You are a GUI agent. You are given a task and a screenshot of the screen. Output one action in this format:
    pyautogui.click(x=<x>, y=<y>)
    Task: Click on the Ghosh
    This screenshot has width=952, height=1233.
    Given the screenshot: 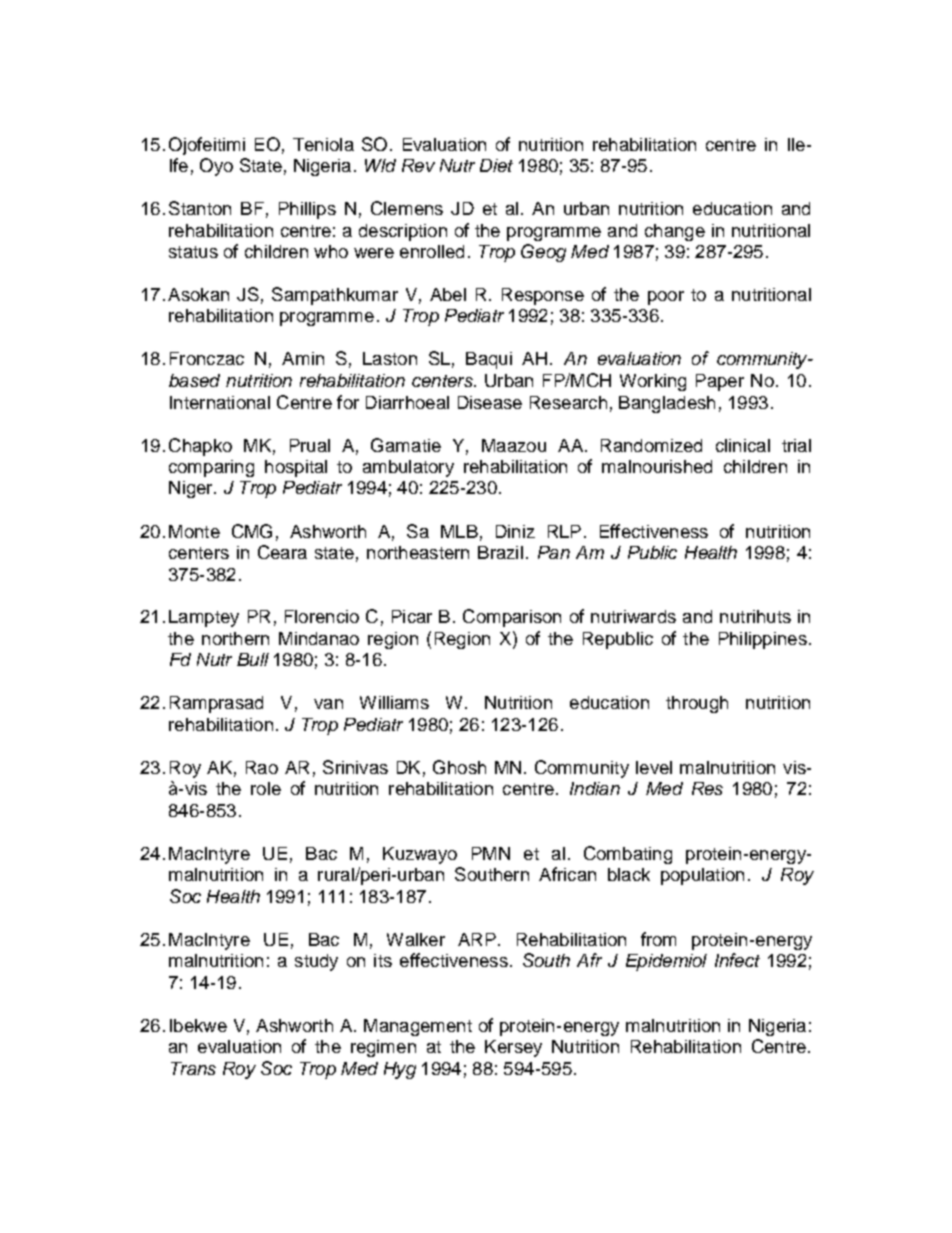 What is the action you would take?
    pyautogui.click(x=459, y=767)
